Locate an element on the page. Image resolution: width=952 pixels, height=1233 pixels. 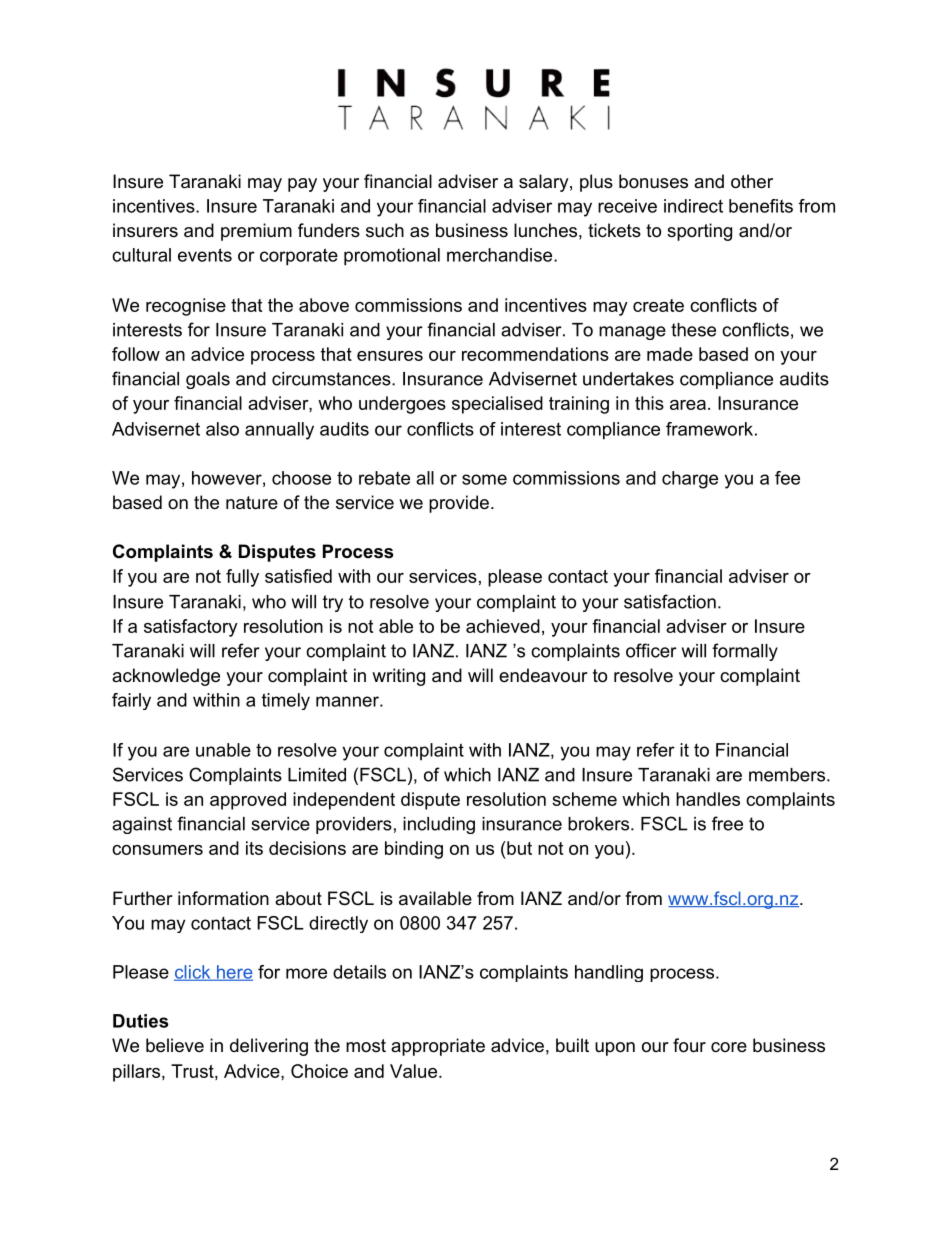
premium is located at coordinates (256, 232).
